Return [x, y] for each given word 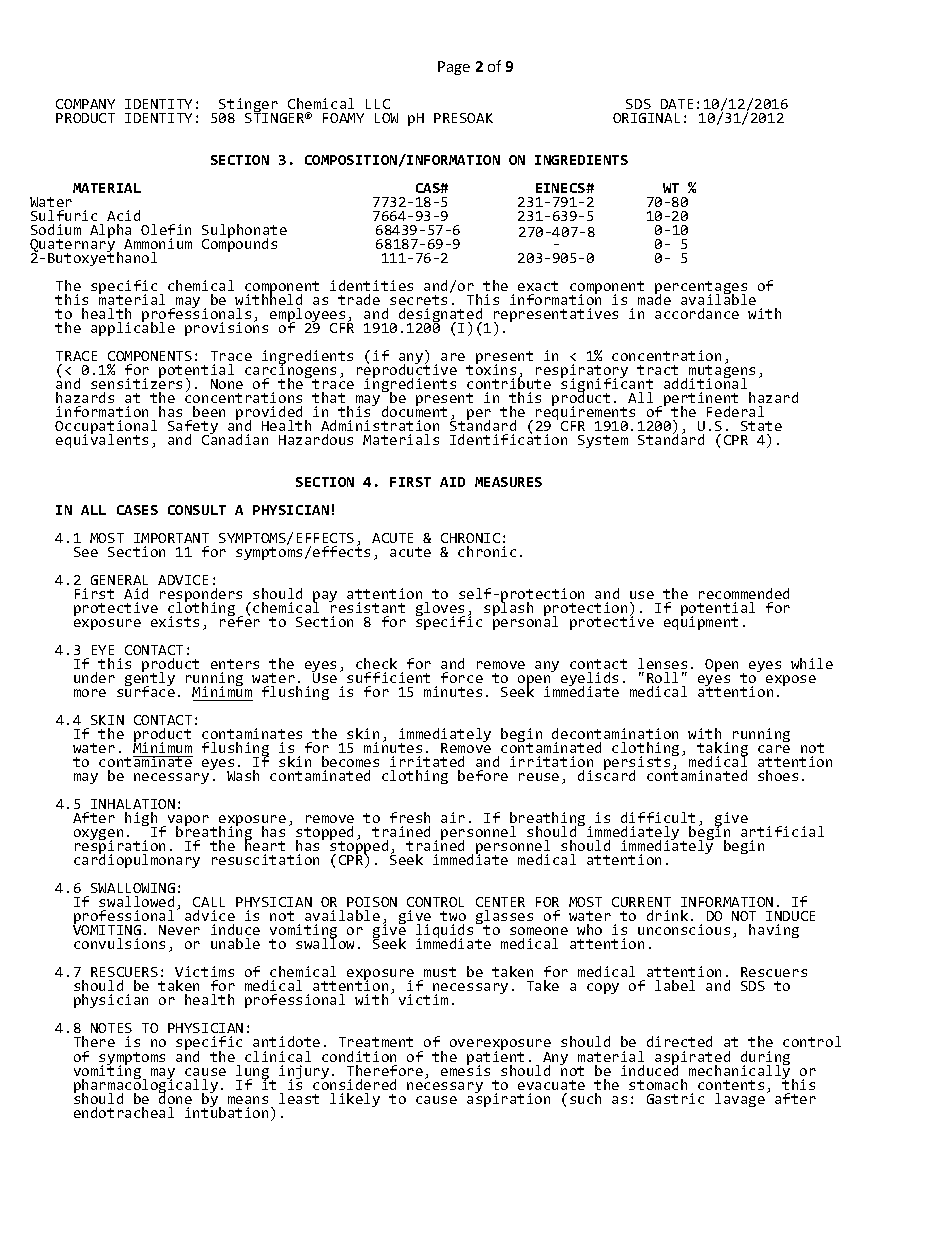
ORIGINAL [646, 118]
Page [454, 68]
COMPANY [85, 104]
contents [731, 1085]
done [175, 1097]
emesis [465, 1069]
